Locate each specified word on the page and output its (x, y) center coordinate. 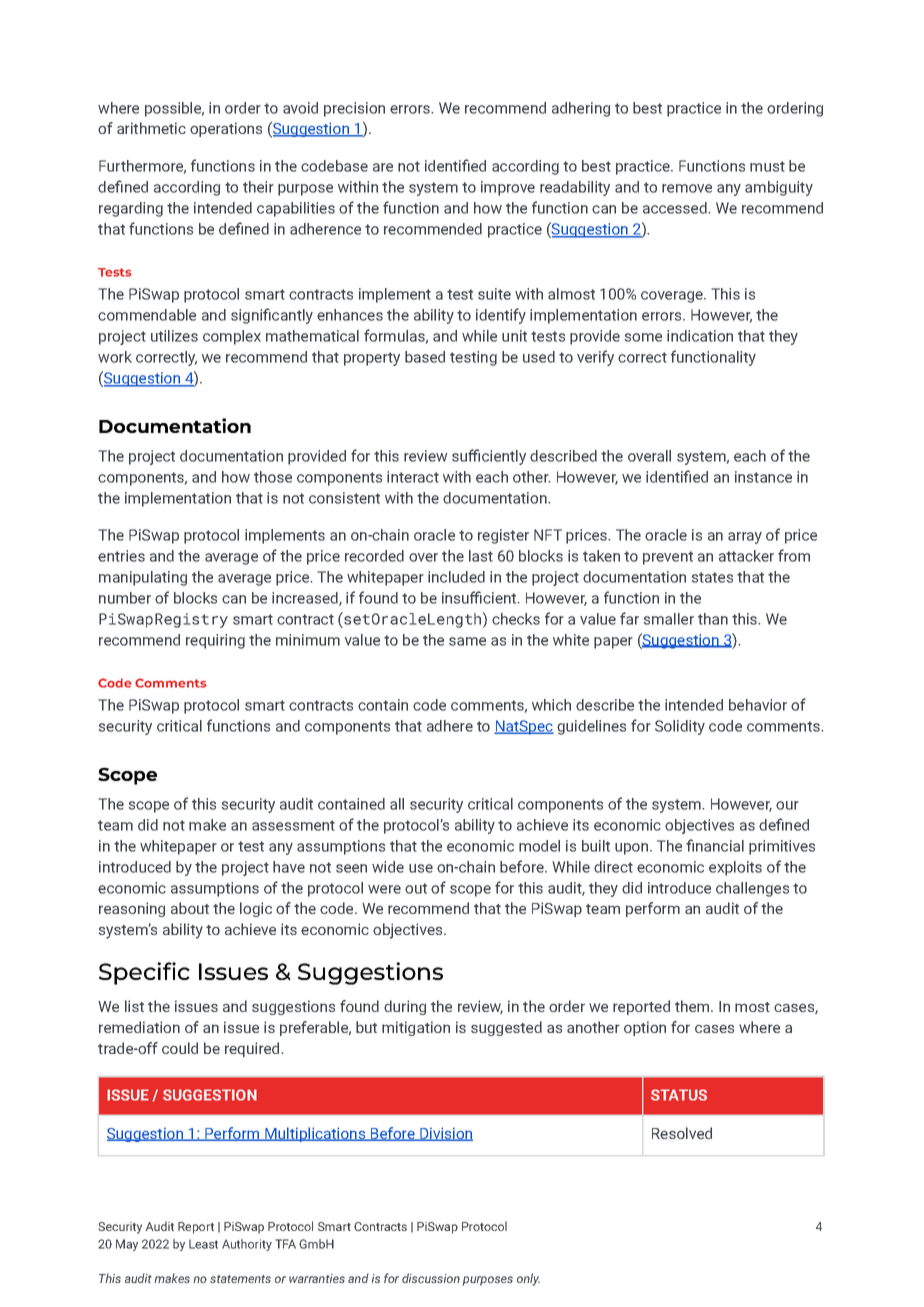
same (467, 641)
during (405, 1007)
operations (226, 129)
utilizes (174, 336)
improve (508, 188)
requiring (215, 641)
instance (763, 477)
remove (687, 188)
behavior (758, 705)
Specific (144, 973)
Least (203, 1244)
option (645, 1028)
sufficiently (489, 457)
